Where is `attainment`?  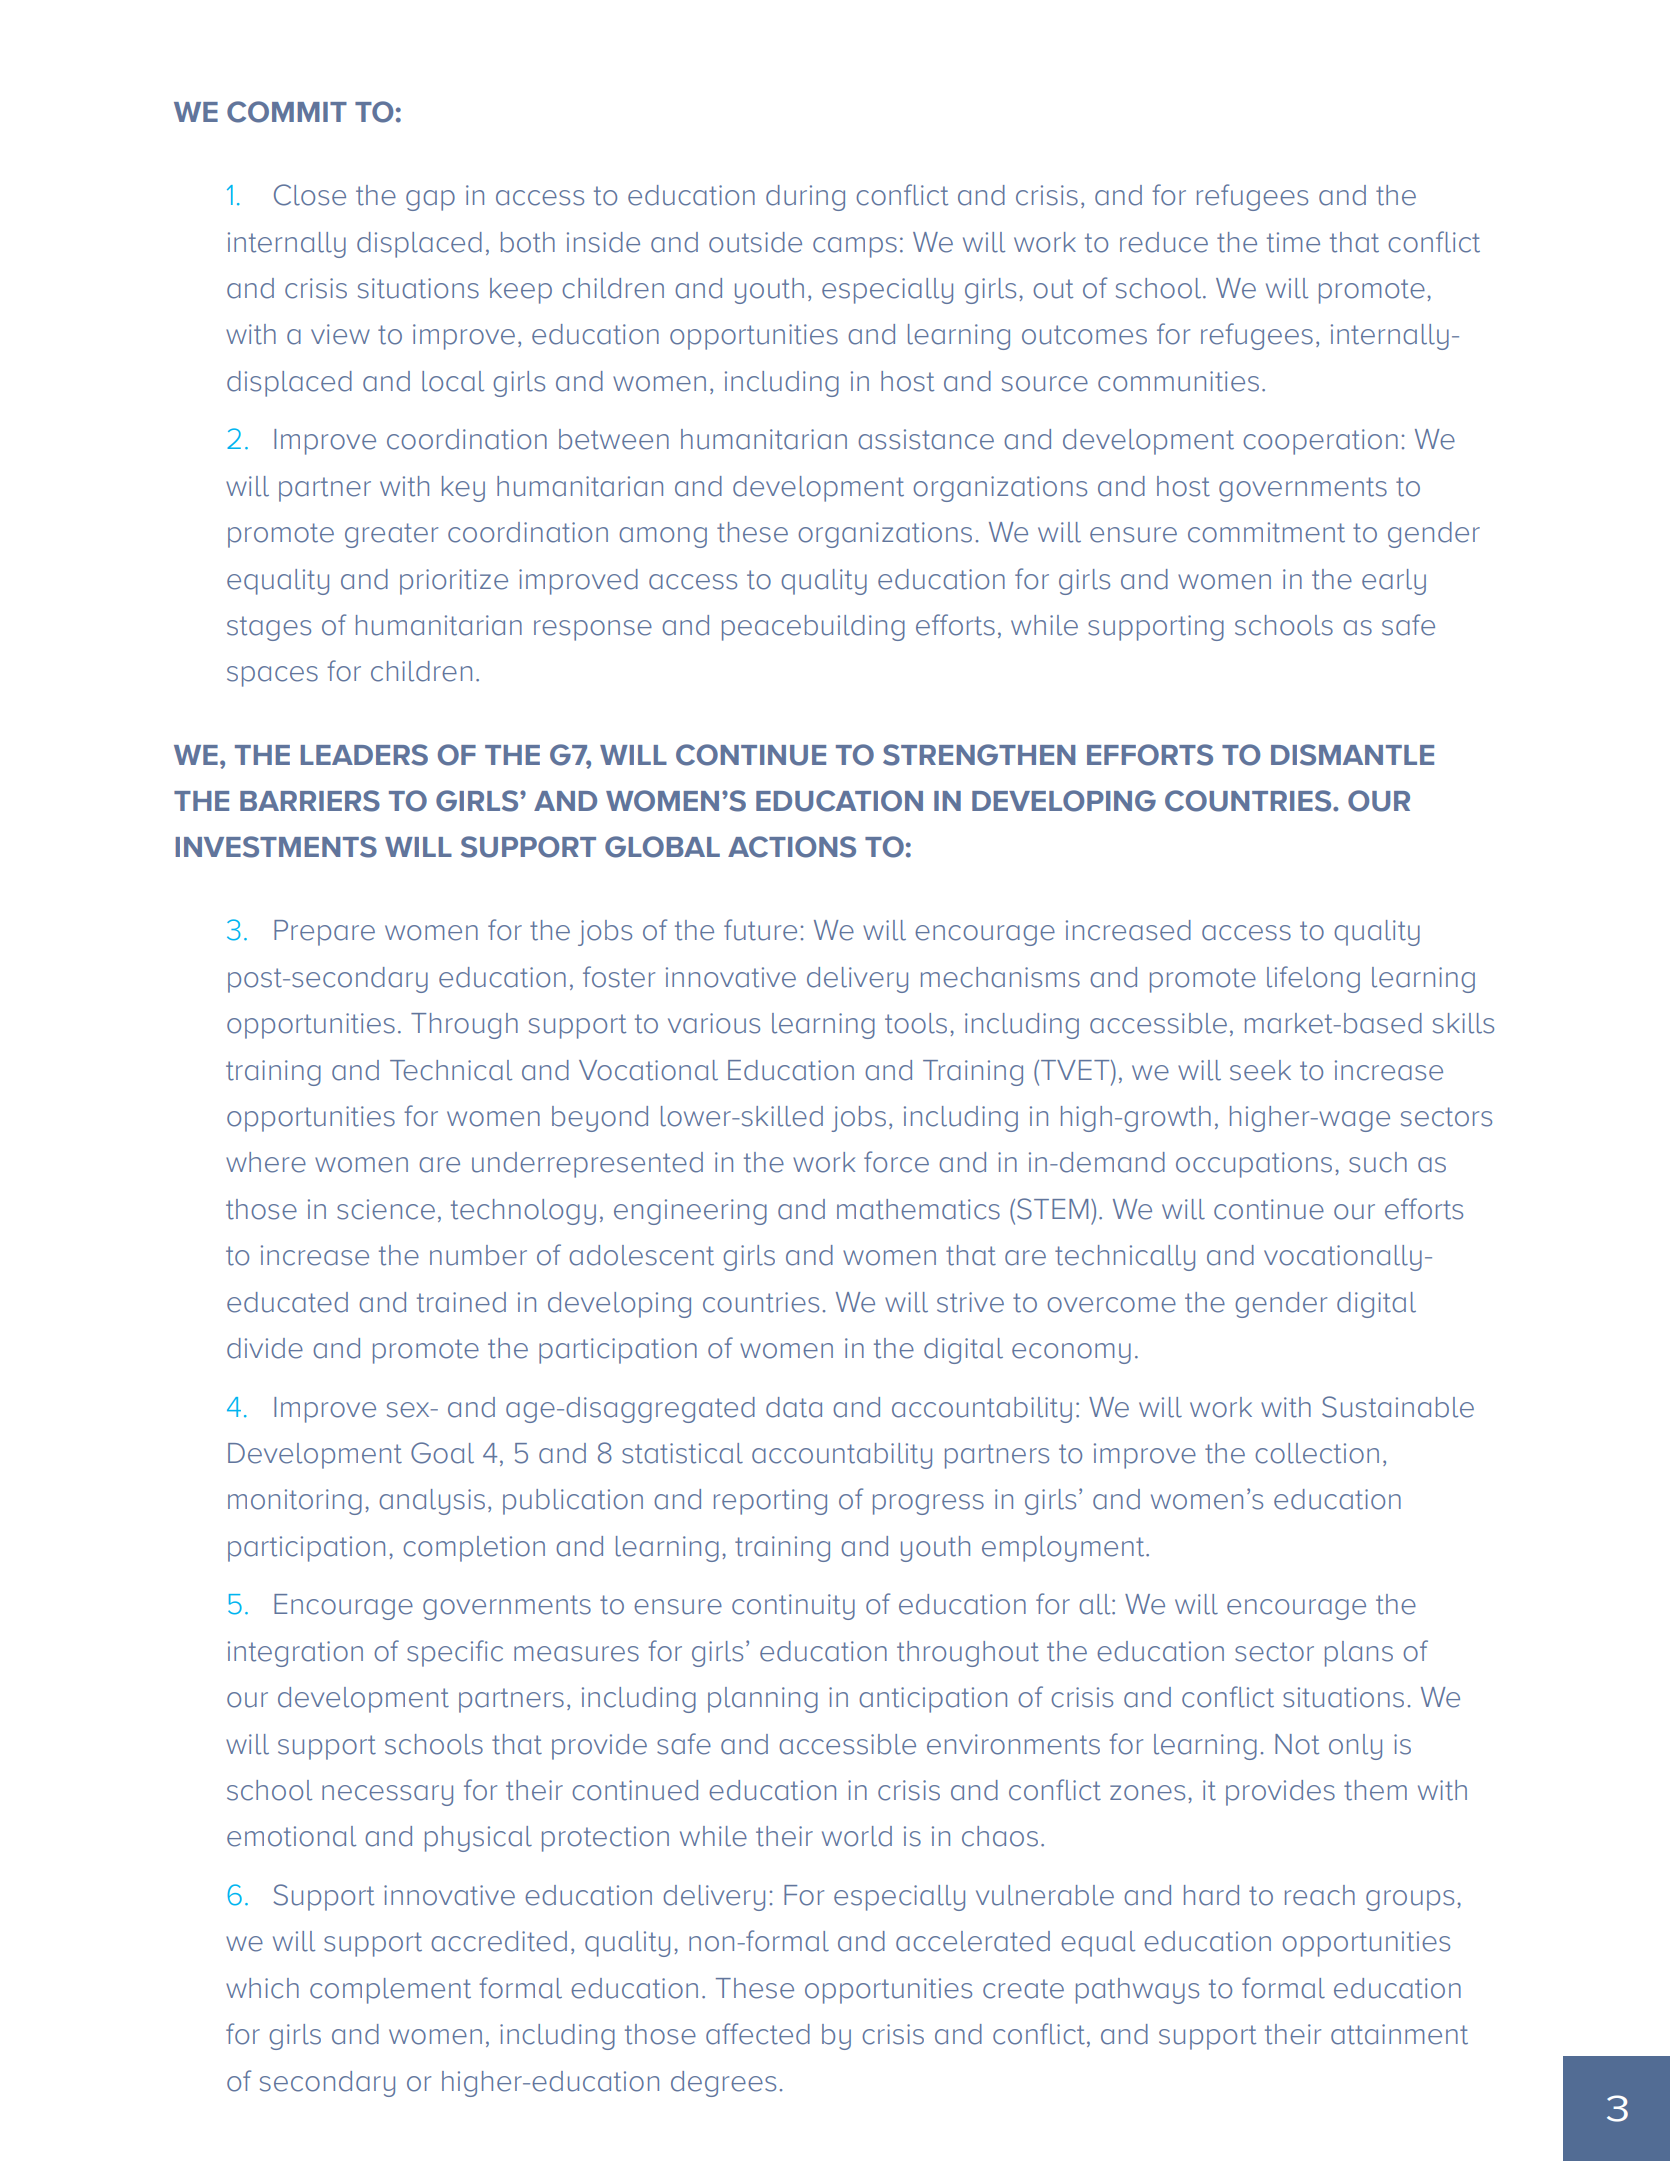 attainment is located at coordinates (1399, 2034).
